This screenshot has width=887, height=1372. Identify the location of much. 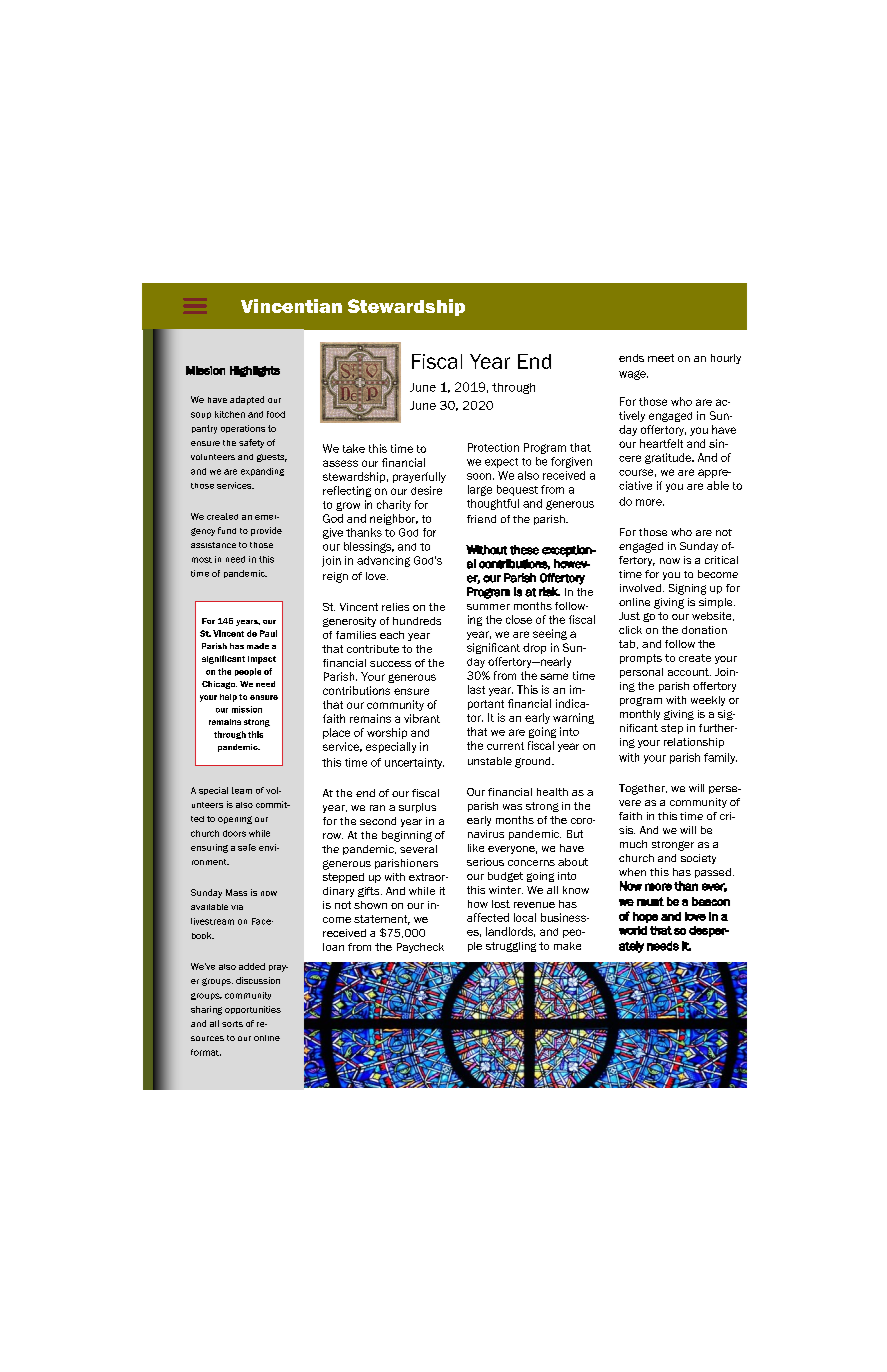
(633, 844).
